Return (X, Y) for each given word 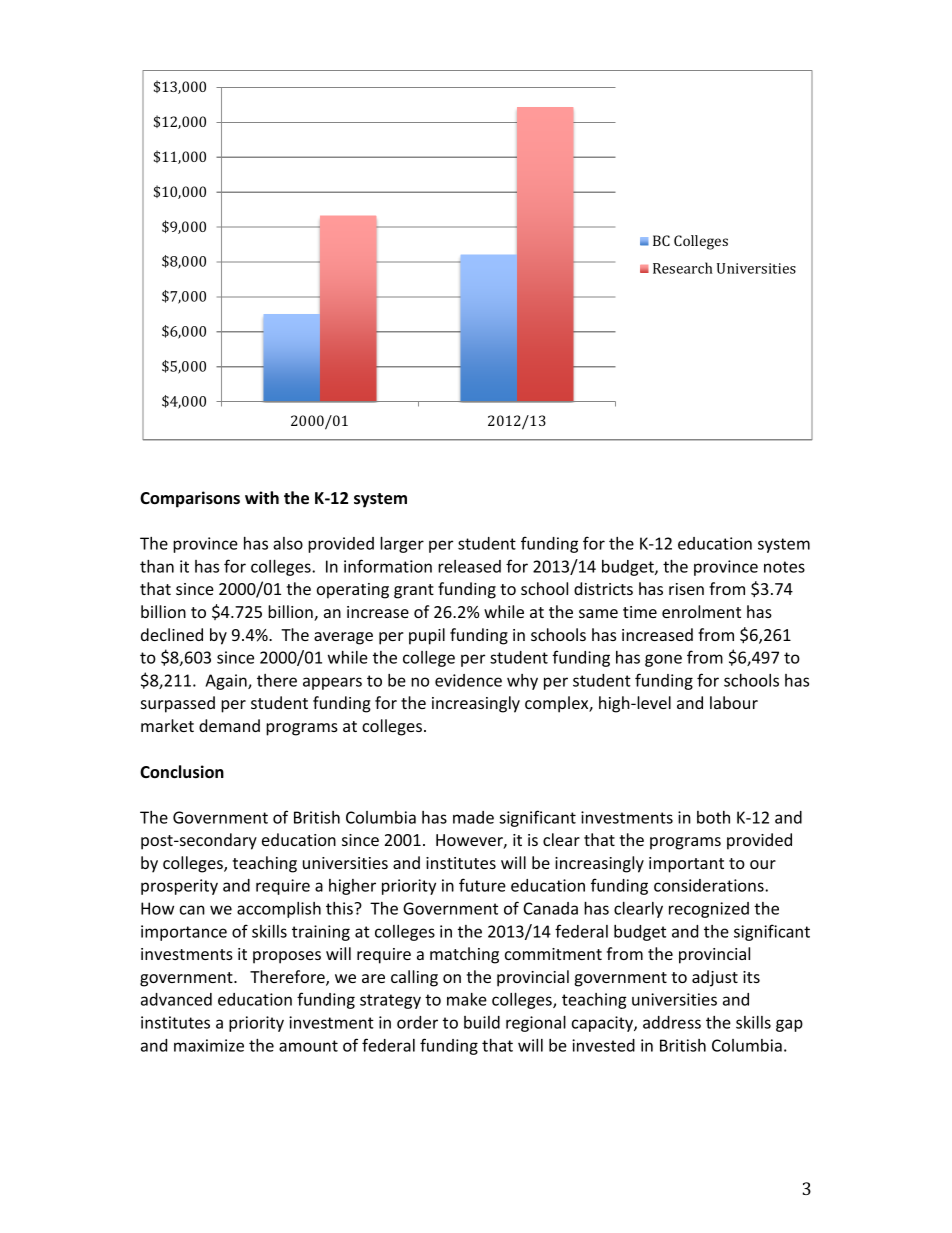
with (262, 497)
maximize (209, 1045)
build (482, 1022)
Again (227, 682)
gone (663, 660)
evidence (468, 680)
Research (683, 268)
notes (784, 567)
